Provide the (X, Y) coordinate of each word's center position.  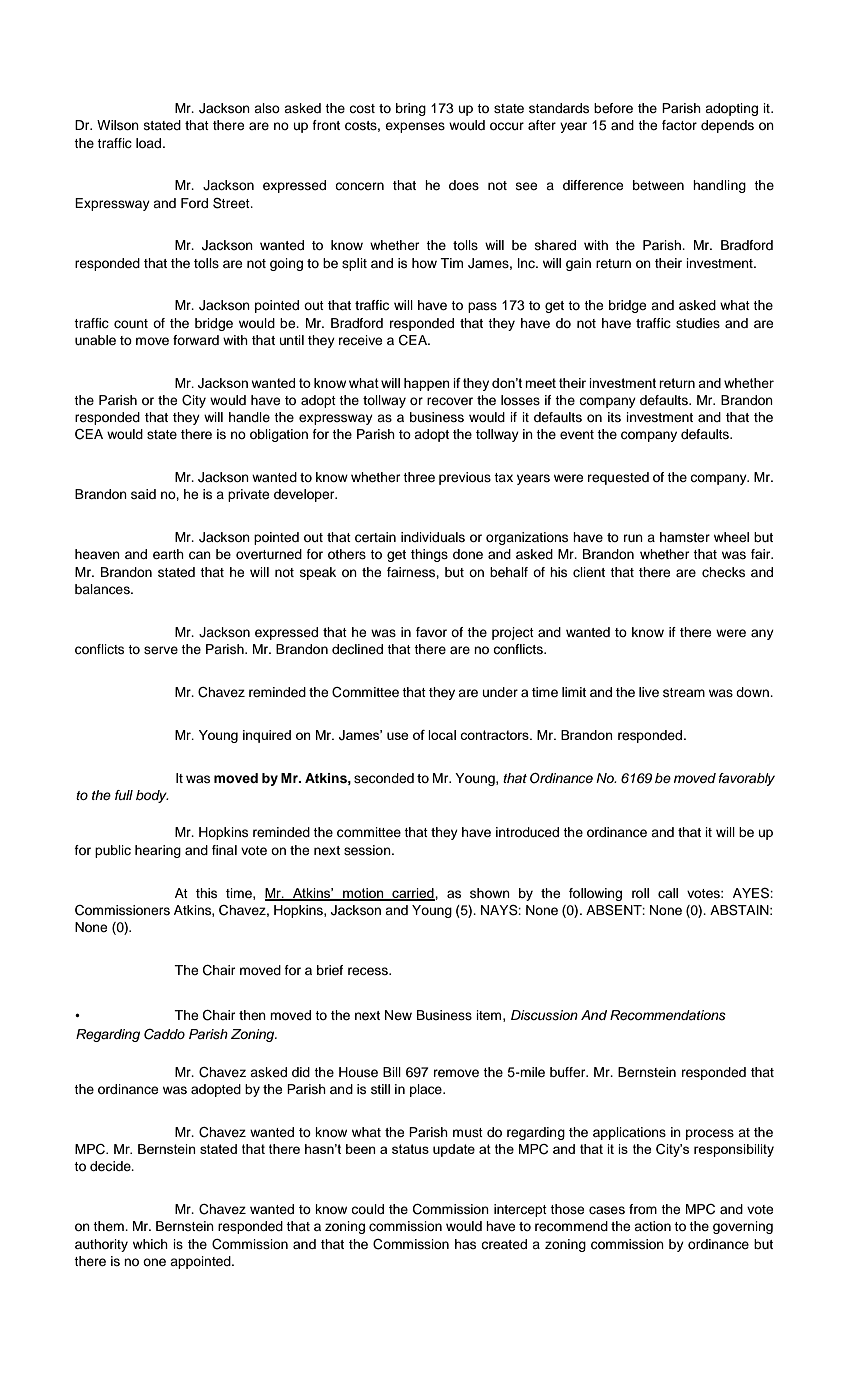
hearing (158, 851)
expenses (415, 127)
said (143, 494)
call (668, 893)
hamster (685, 537)
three (419, 477)
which (150, 1244)
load (148, 143)
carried (413, 894)
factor (679, 125)
